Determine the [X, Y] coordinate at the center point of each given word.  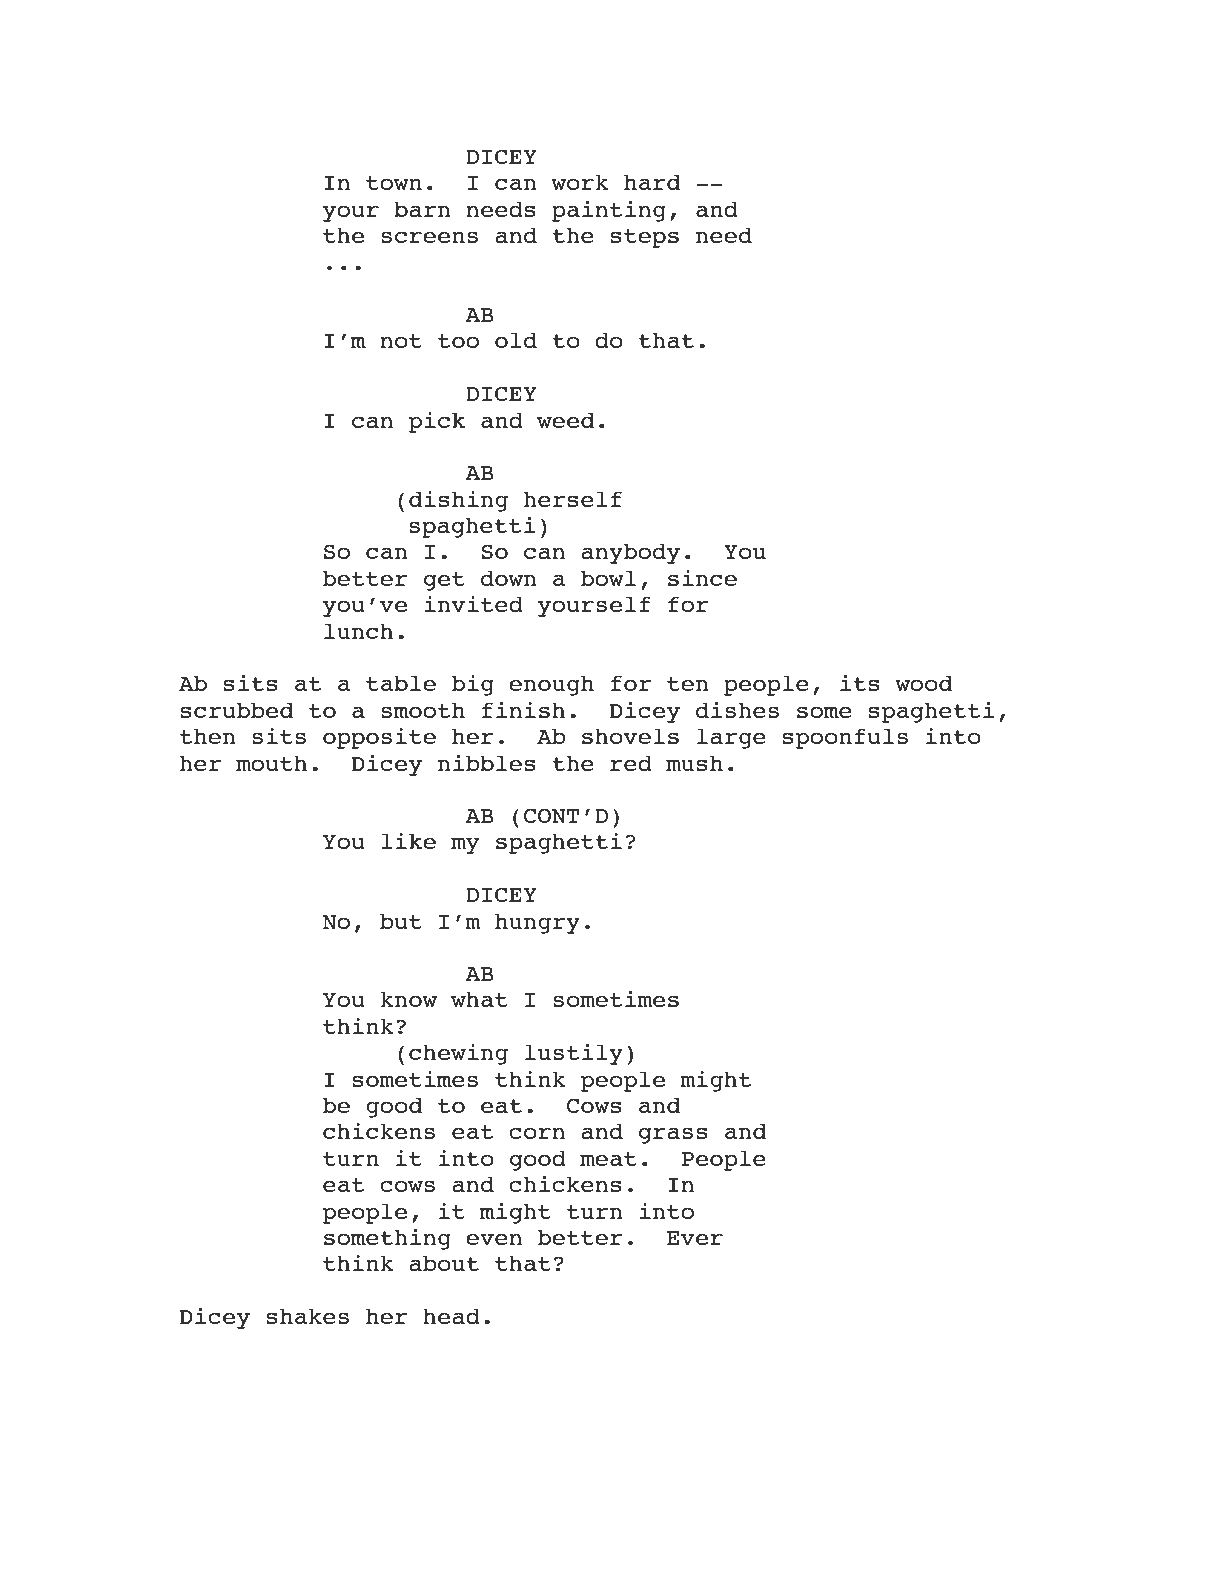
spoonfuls [845, 738]
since [702, 578]
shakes [308, 1316]
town [394, 183]
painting [609, 211]
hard [652, 182]
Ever [695, 1238]
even [494, 1239]
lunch [358, 631]
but [401, 921]
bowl [608, 578]
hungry [537, 923]
